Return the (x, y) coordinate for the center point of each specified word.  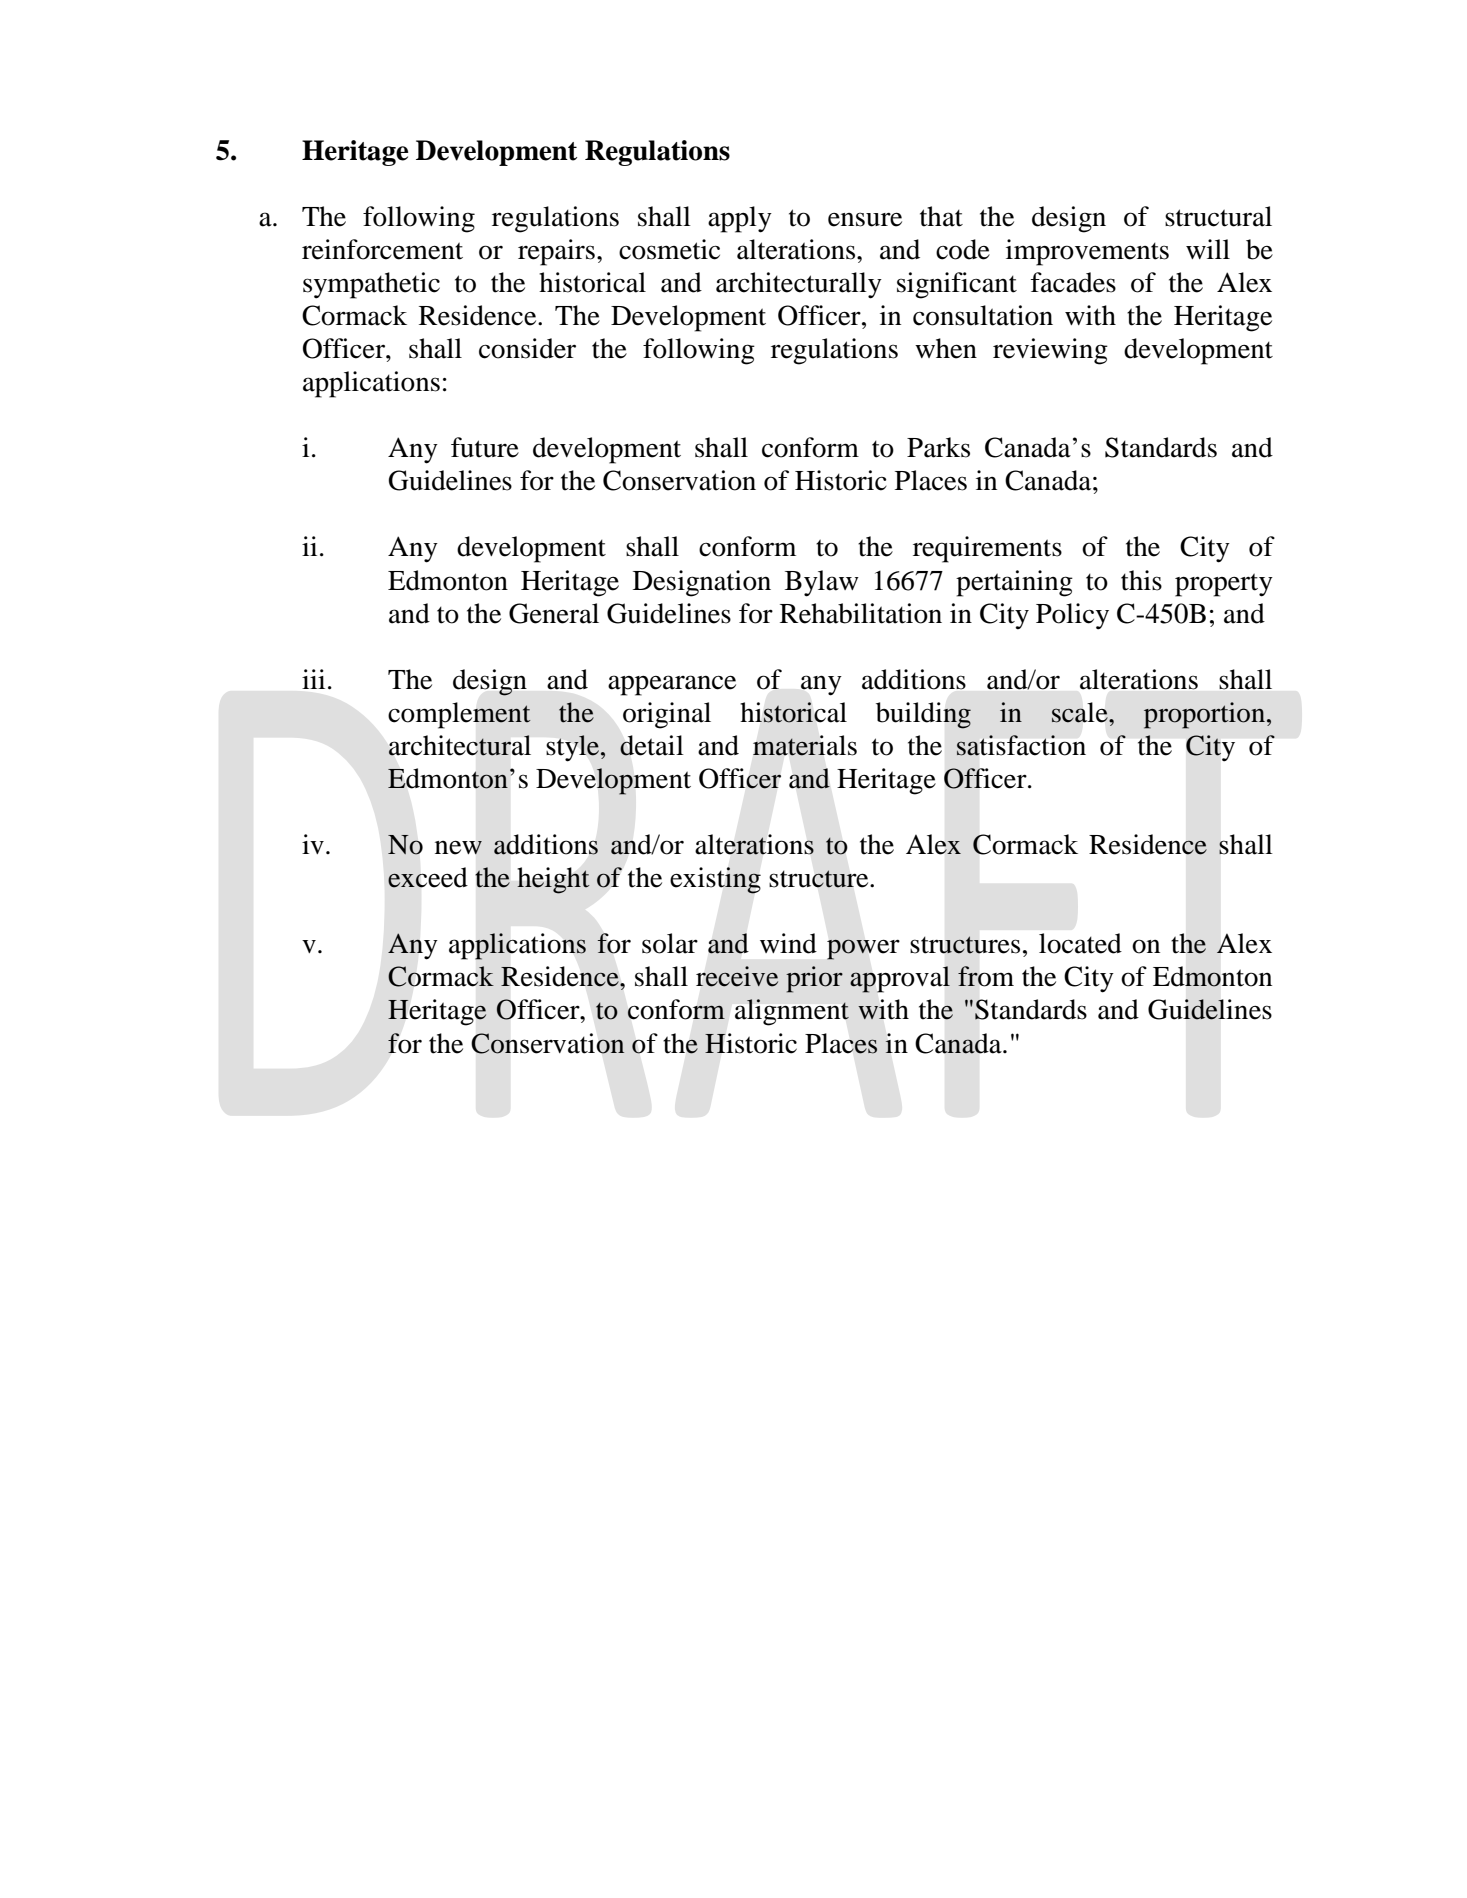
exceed (428, 877)
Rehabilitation (861, 613)
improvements (1087, 252)
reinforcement (382, 249)
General (554, 613)
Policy (1072, 616)
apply (740, 219)
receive (737, 976)
